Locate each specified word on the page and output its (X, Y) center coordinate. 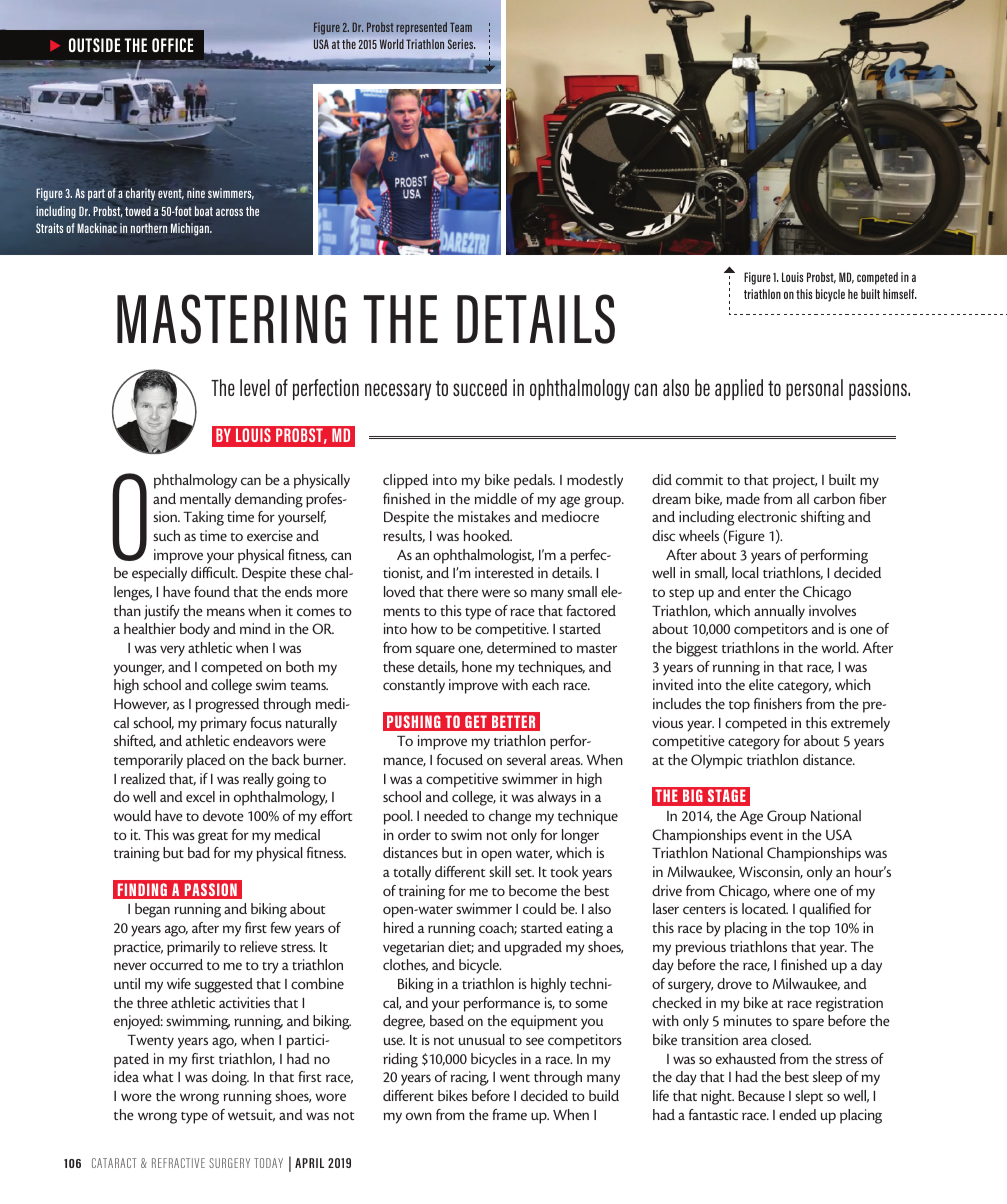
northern (149, 228)
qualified (825, 910)
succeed (480, 387)
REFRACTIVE (178, 1163)
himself (900, 294)
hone (477, 666)
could (540, 908)
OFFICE (173, 45)
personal (814, 389)
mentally (205, 500)
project (795, 481)
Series (461, 44)
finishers (778, 703)
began (152, 910)
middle (495, 498)
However (141, 705)
